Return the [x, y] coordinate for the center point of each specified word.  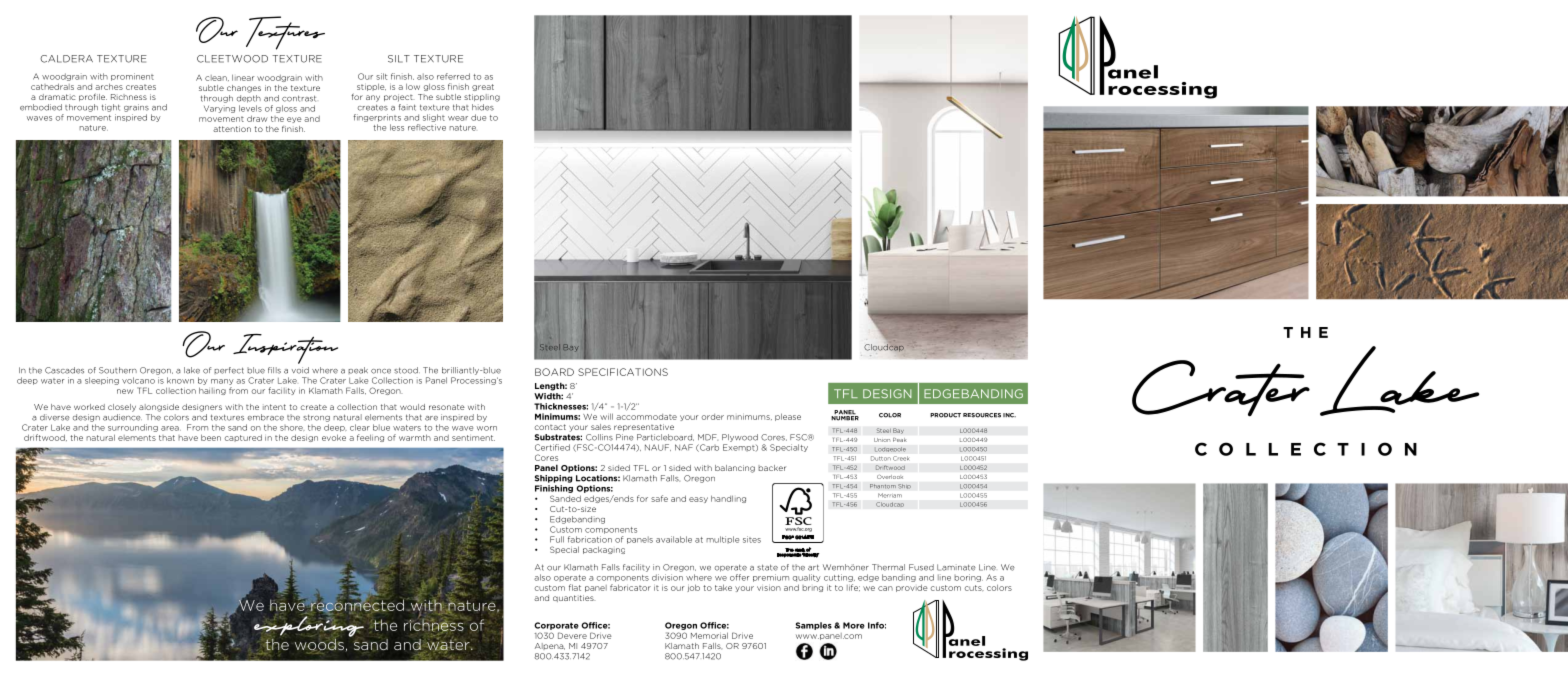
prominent [132, 77]
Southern [118, 370]
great [483, 87]
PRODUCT [945, 415]
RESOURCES [982, 415]
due [478, 117]
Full [557, 539]
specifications [623, 372]
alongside [159, 408]
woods [319, 644]
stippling [482, 98]
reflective [427, 127]
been [211, 437]
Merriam [890, 495]
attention [232, 129]
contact [550, 427]
